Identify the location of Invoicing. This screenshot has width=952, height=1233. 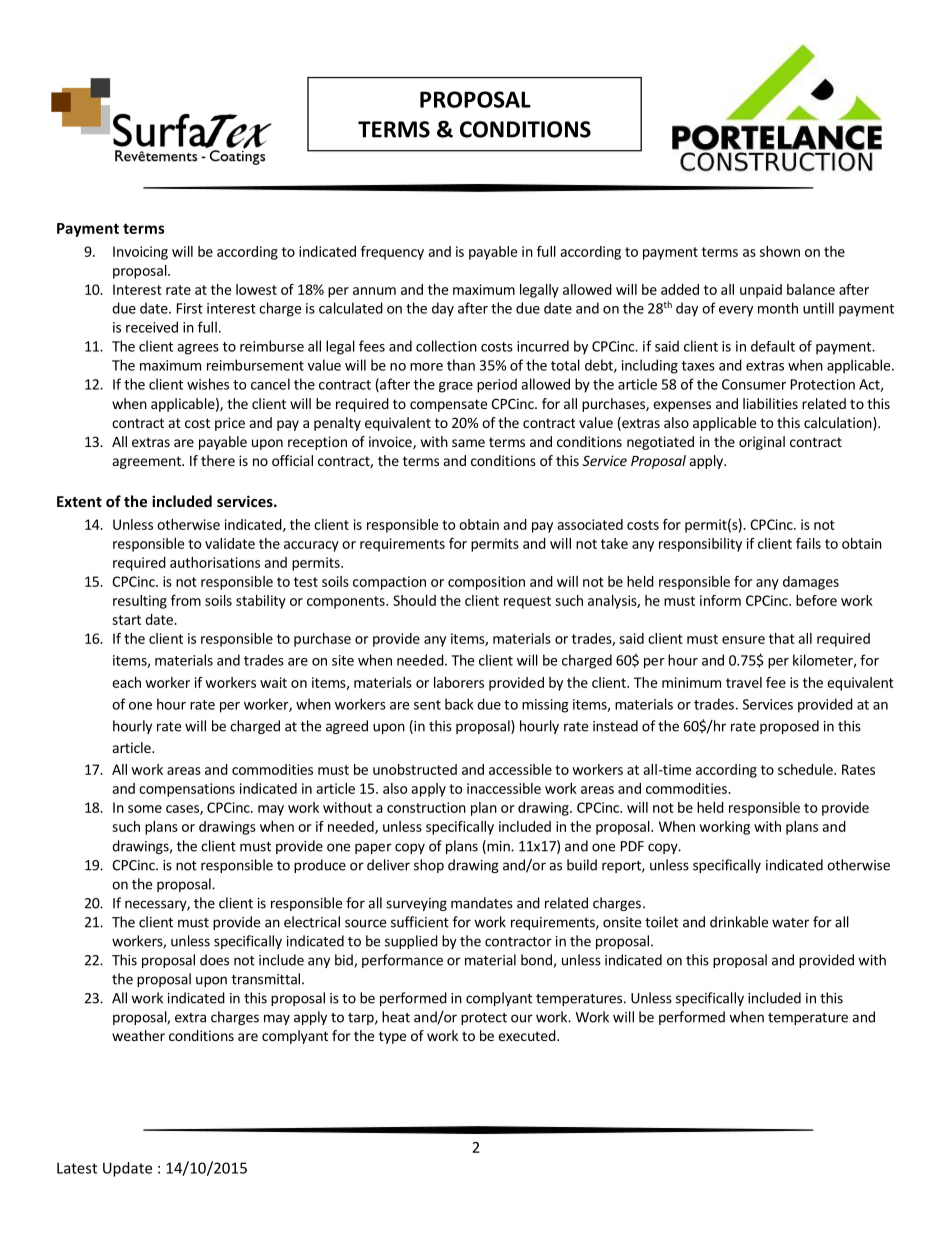
(140, 253).
